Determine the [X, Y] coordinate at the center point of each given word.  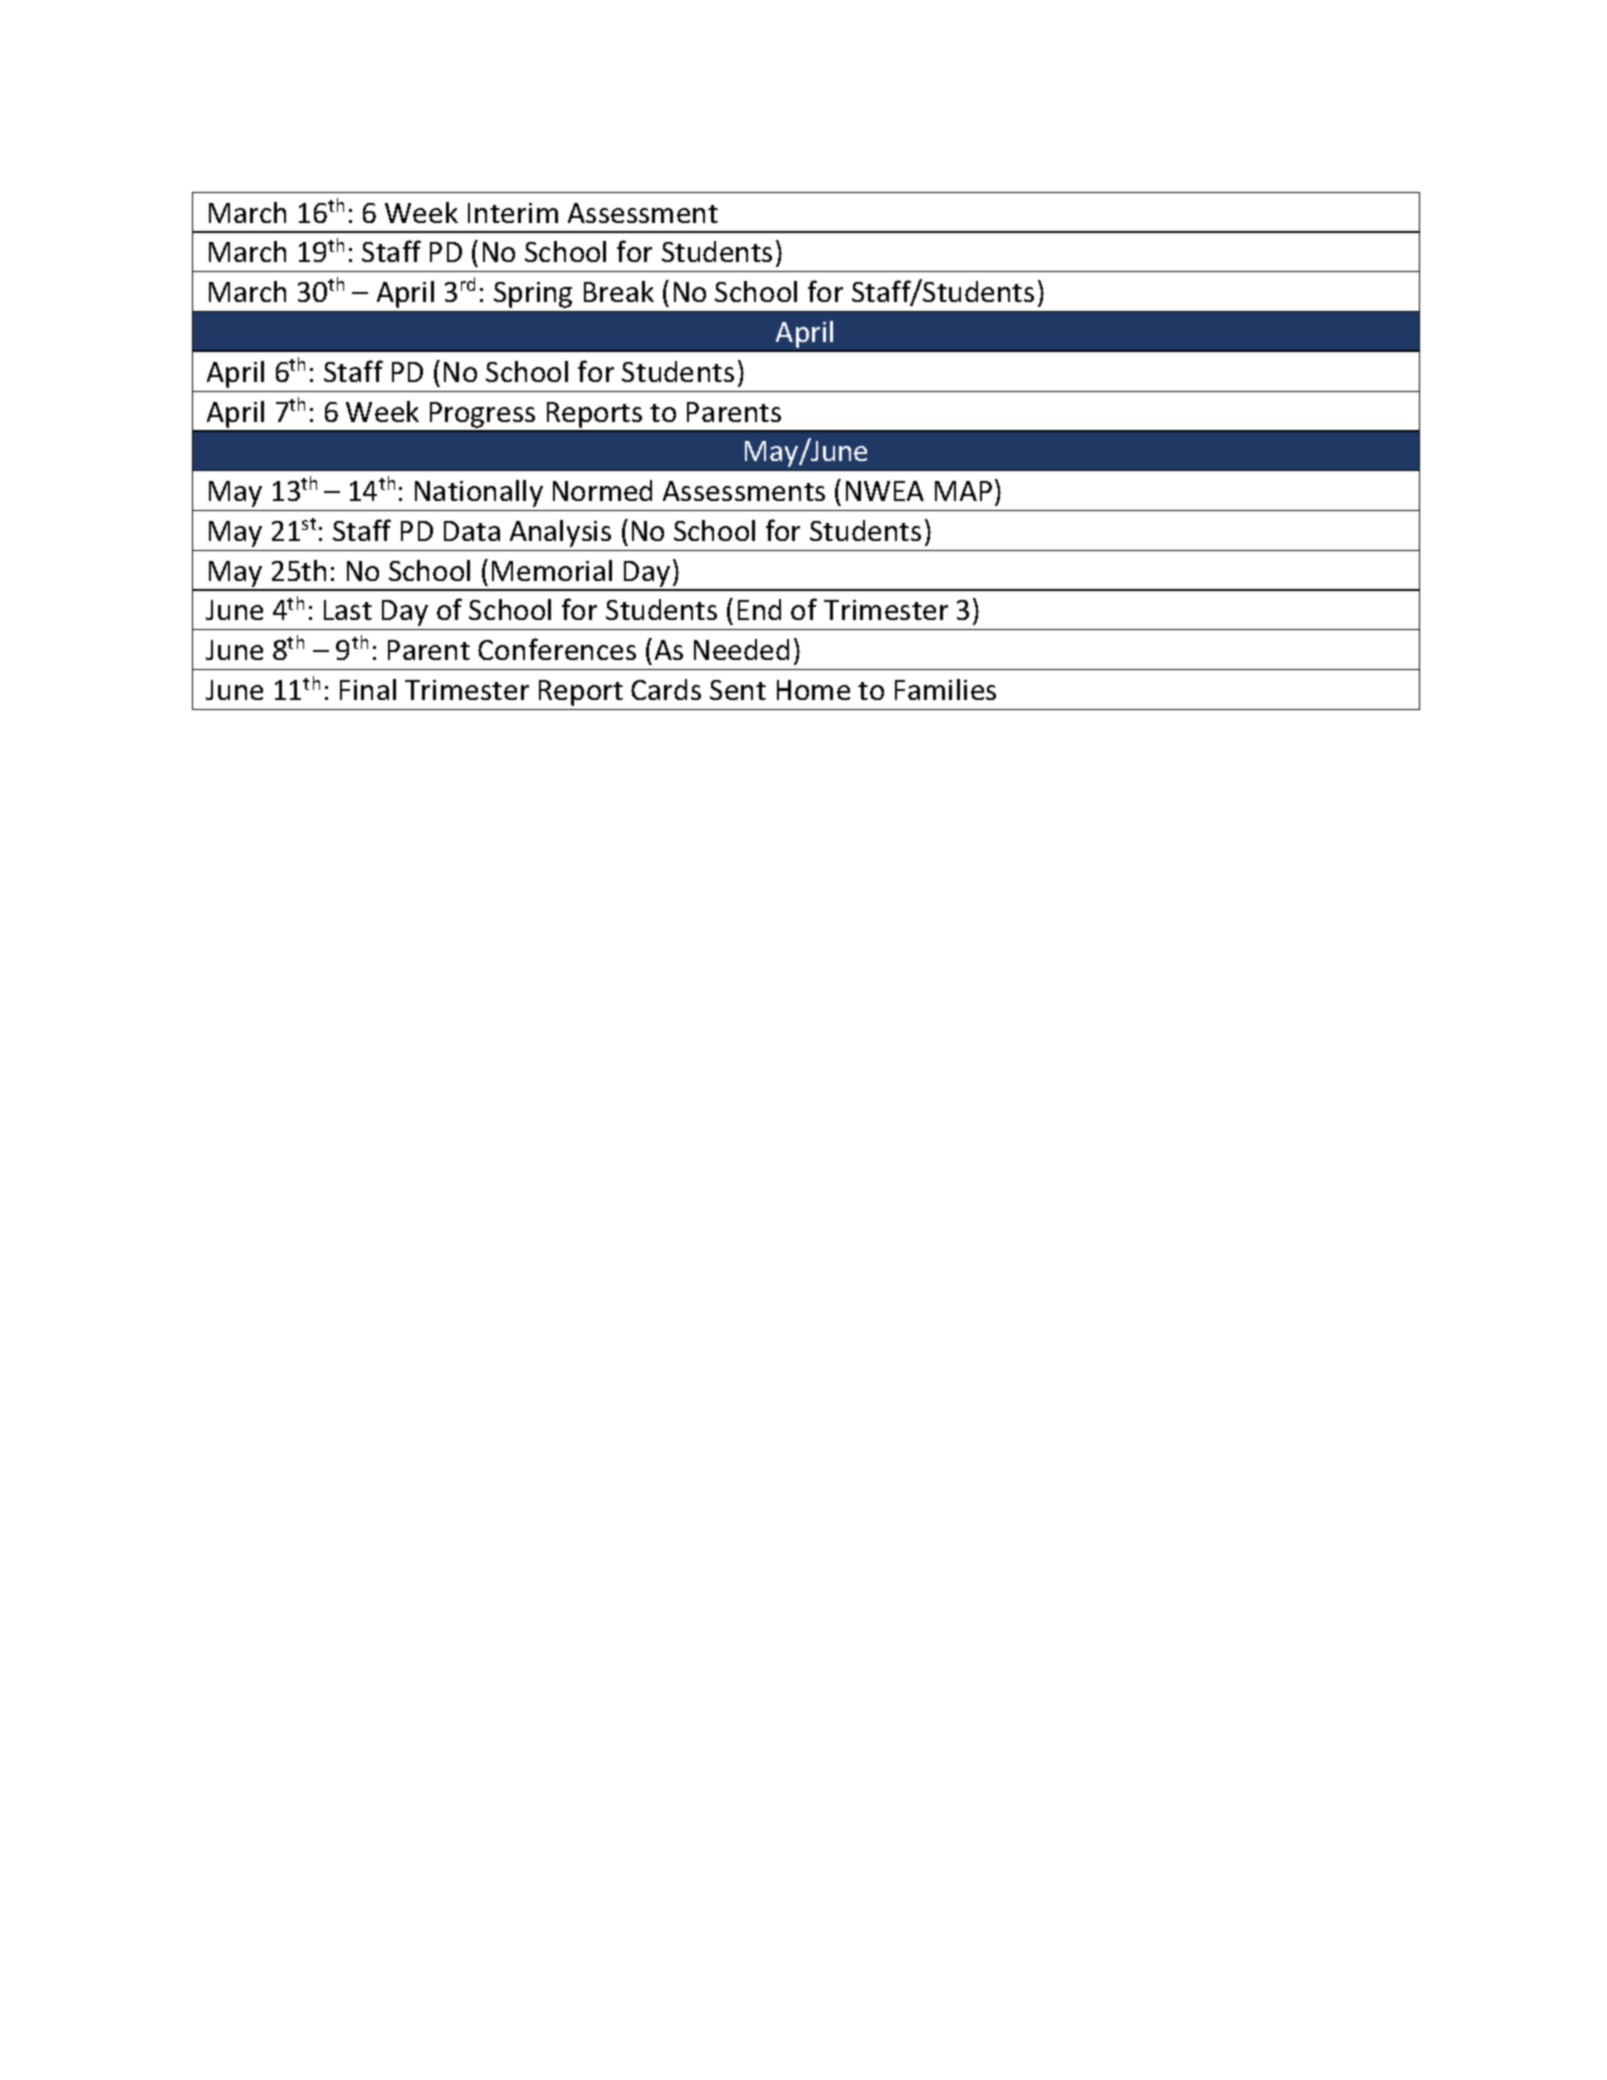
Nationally [479, 493]
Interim [513, 213]
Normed [602, 490]
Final [368, 689]
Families [945, 689]
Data [472, 531]
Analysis [560, 533]
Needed [741, 649]
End [759, 609]
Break [619, 291]
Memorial [552, 570]
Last [348, 610]
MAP [963, 491]
